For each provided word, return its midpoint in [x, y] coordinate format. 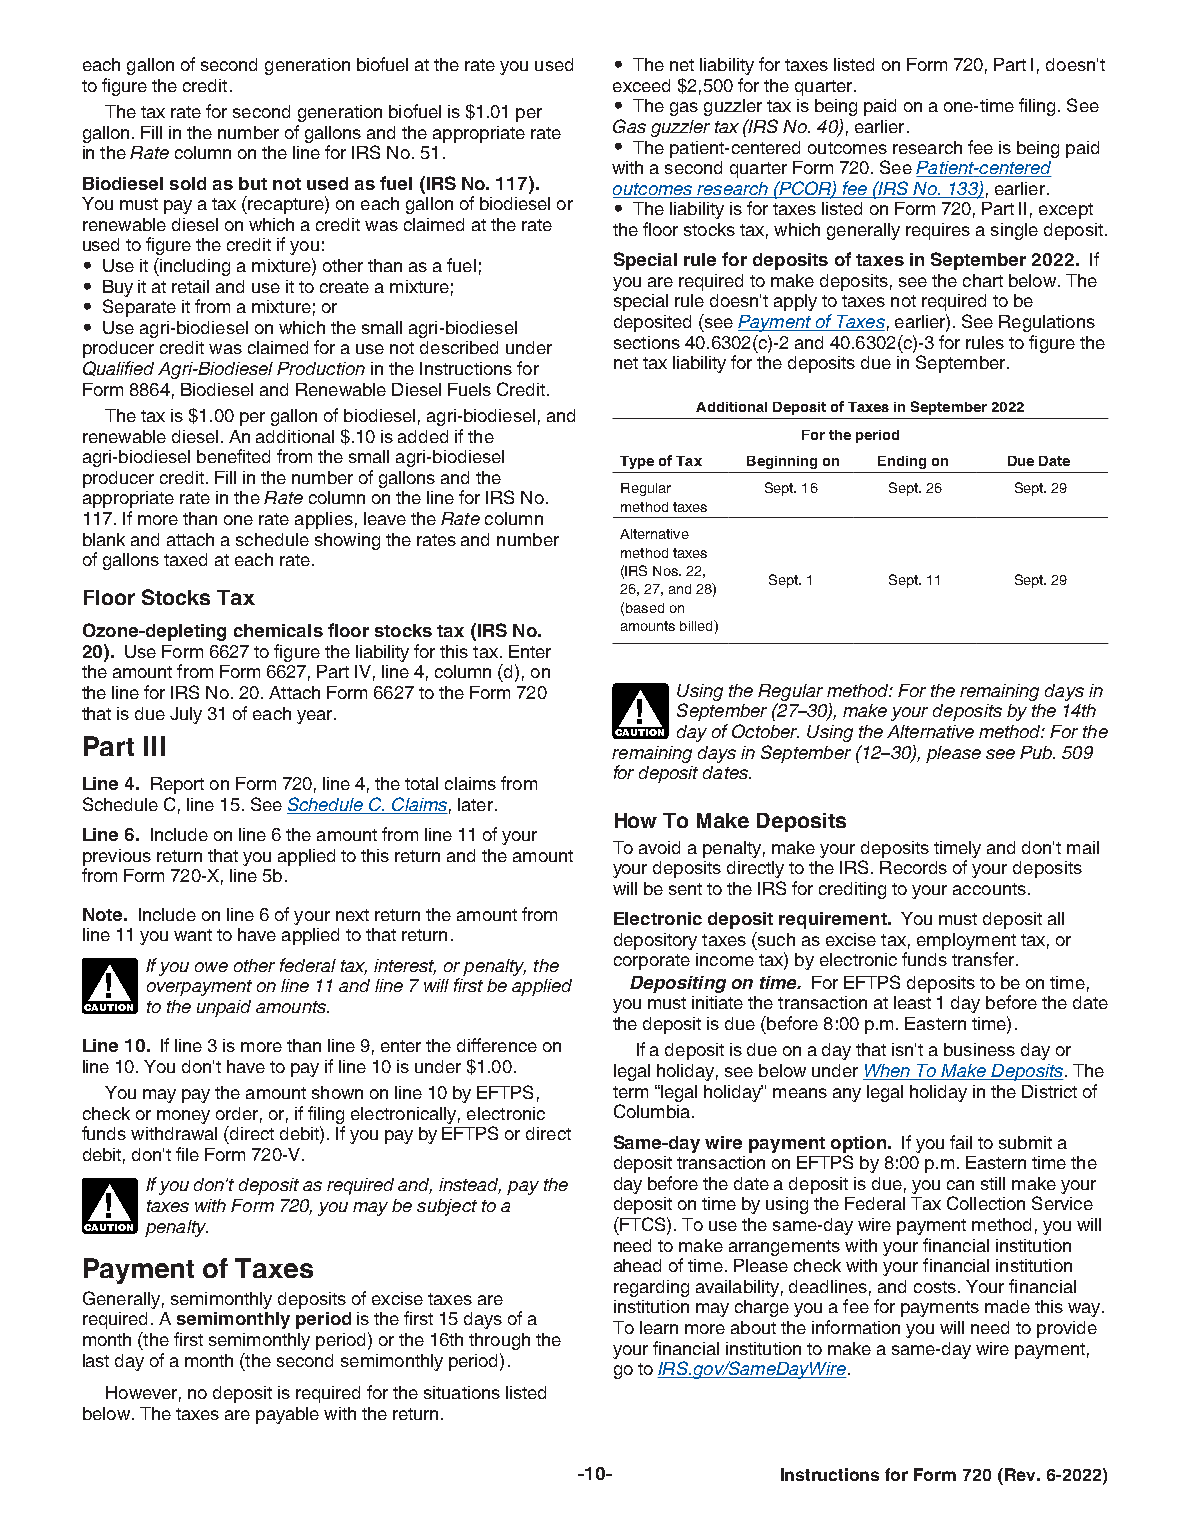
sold [188, 183]
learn [659, 1327]
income [725, 959]
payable [287, 1415]
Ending [902, 462]
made [1007, 1306]
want [193, 935]
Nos [667, 571]
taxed [185, 559]
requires [938, 231]
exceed [641, 85]
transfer [983, 959]
